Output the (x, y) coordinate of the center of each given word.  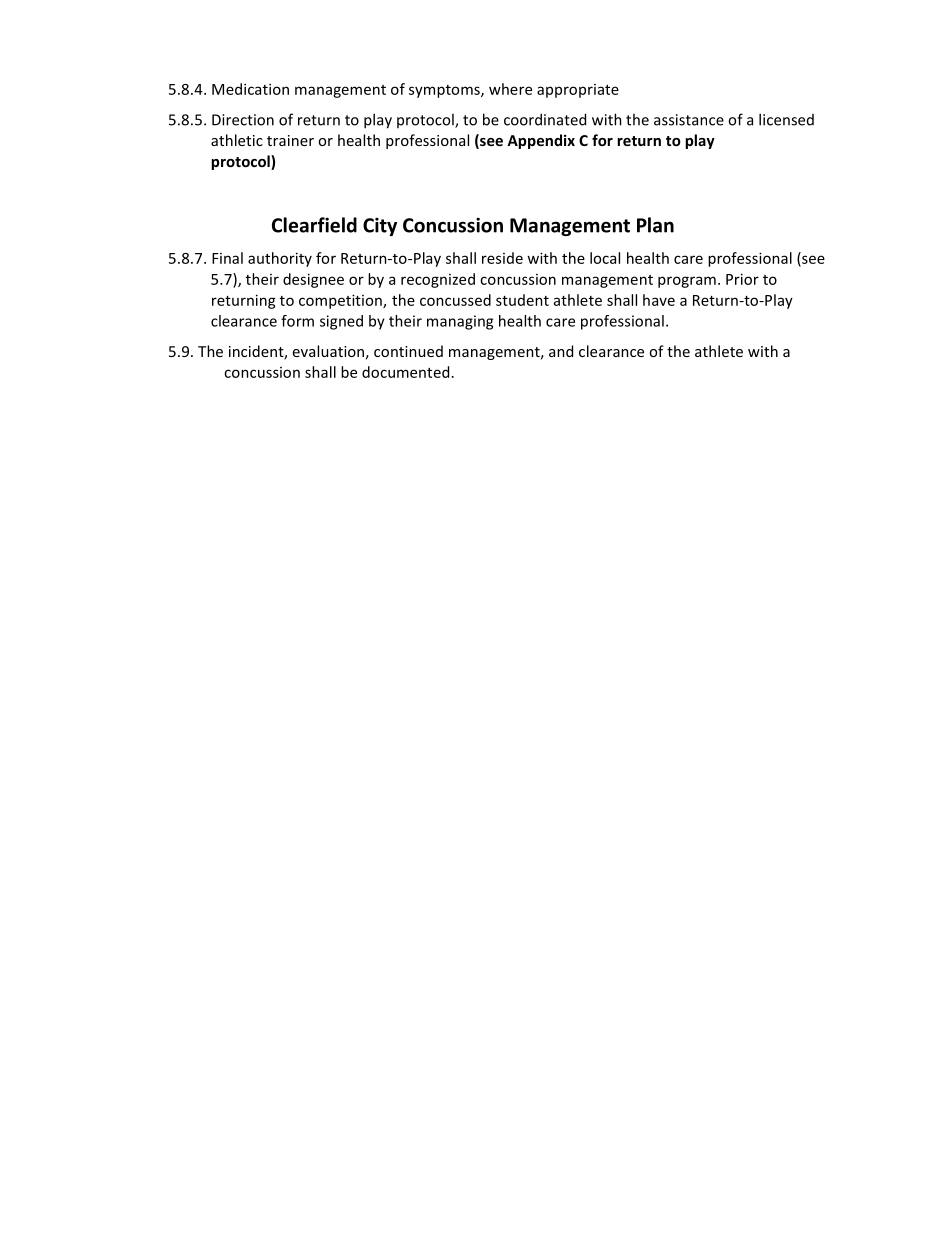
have (659, 300)
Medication (250, 89)
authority (280, 259)
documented (405, 372)
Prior (742, 279)
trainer (290, 140)
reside (502, 258)
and (561, 351)
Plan (655, 225)
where (510, 89)
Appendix (541, 141)
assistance (689, 120)
